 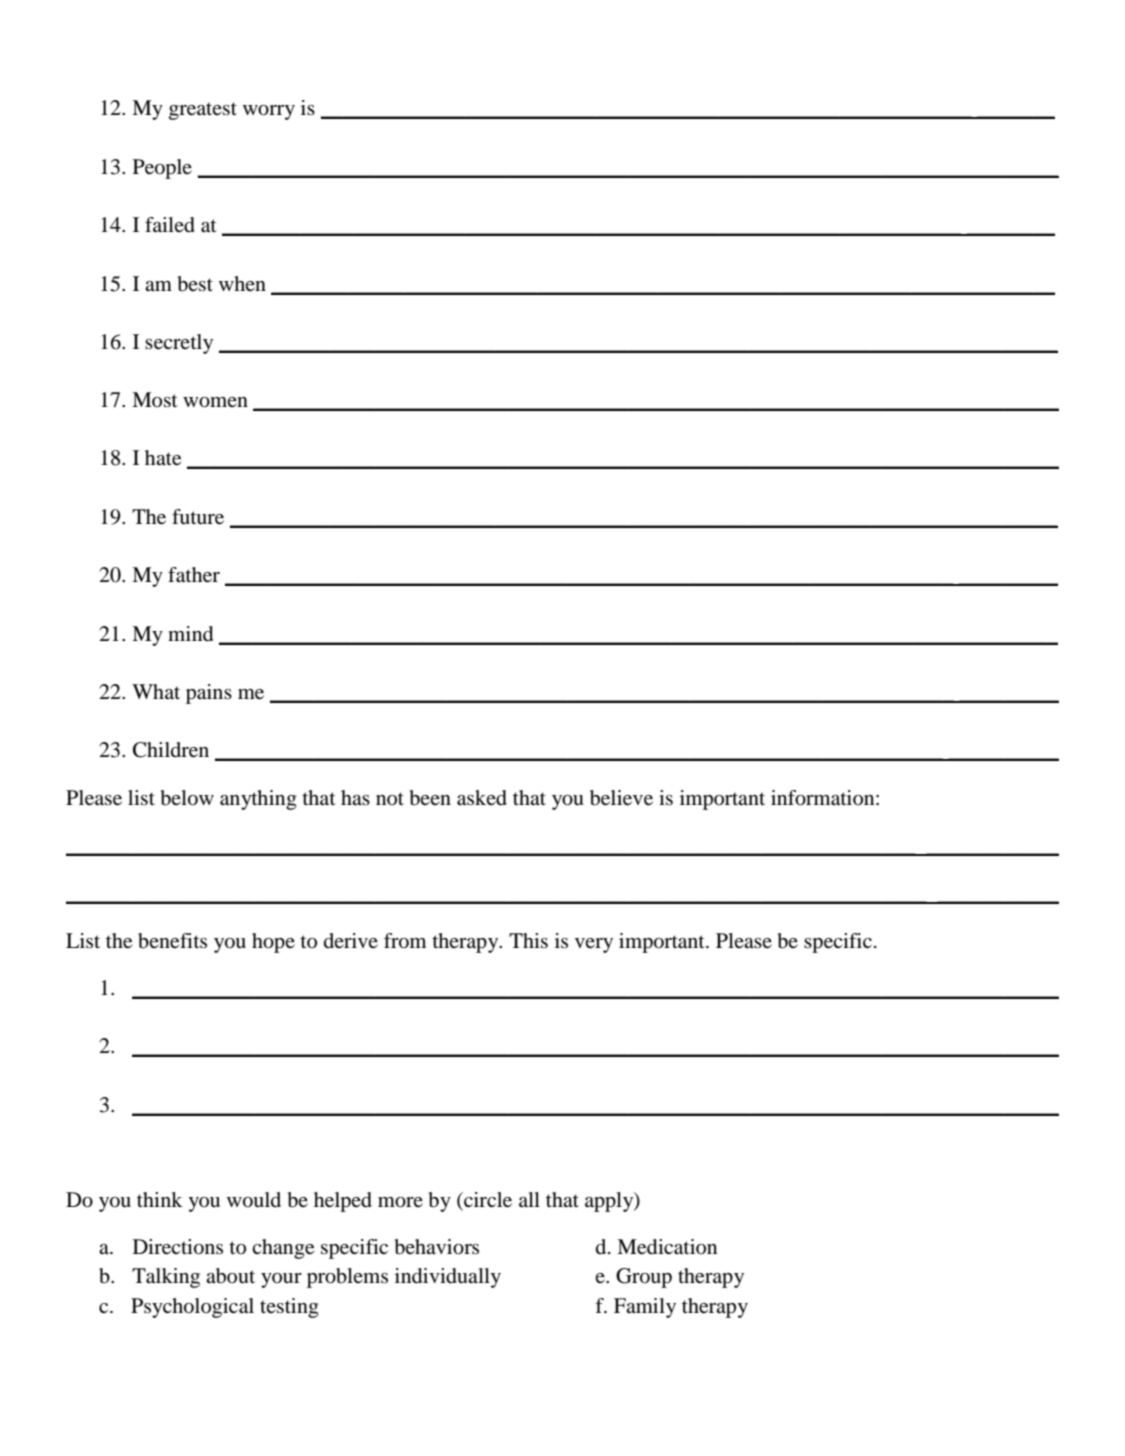 I want to click on greatest, so click(x=203, y=111).
